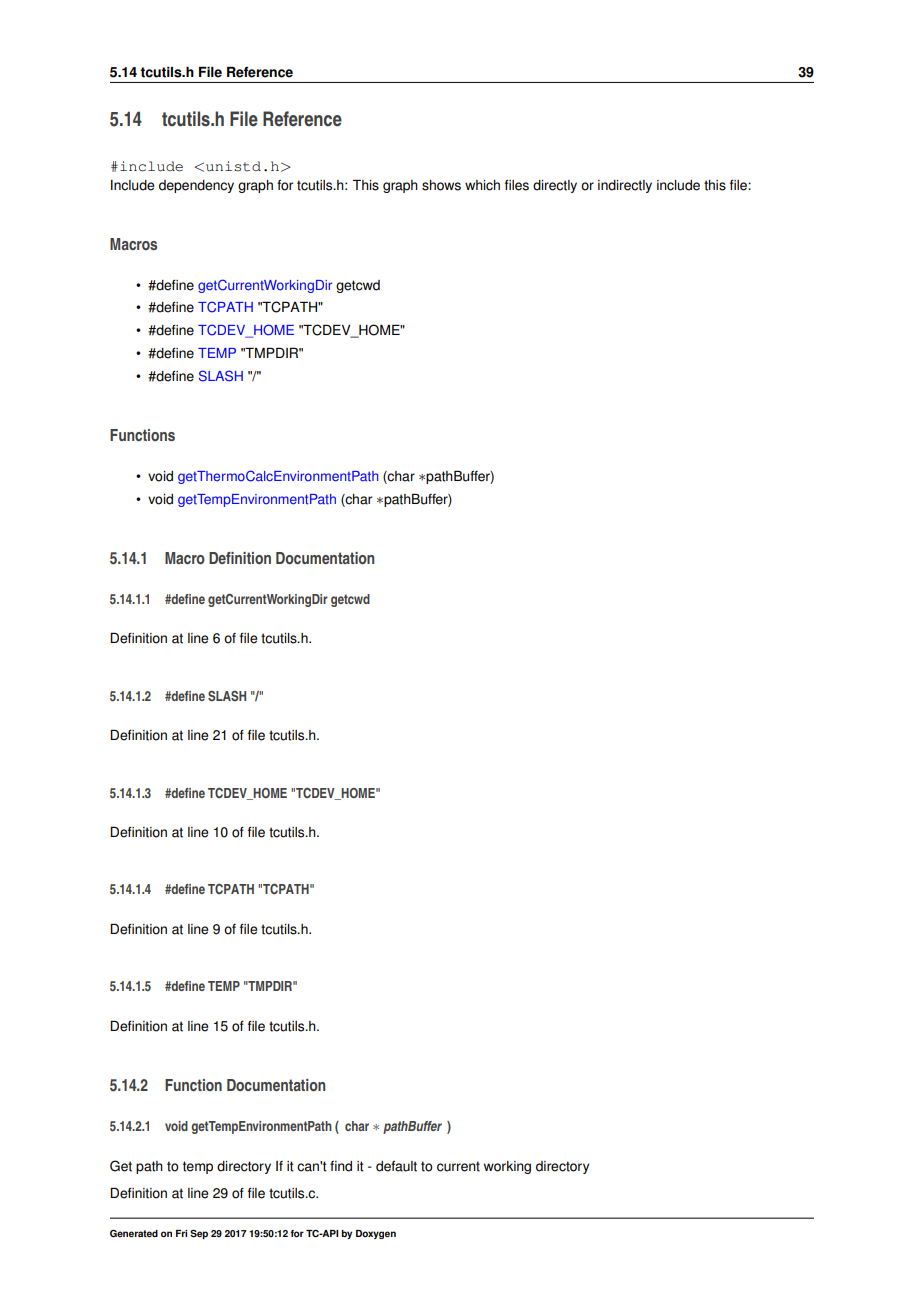 The height and width of the page is (1308, 924). Describe the element at coordinates (441, 185) in the page. I see `shows` at that location.
